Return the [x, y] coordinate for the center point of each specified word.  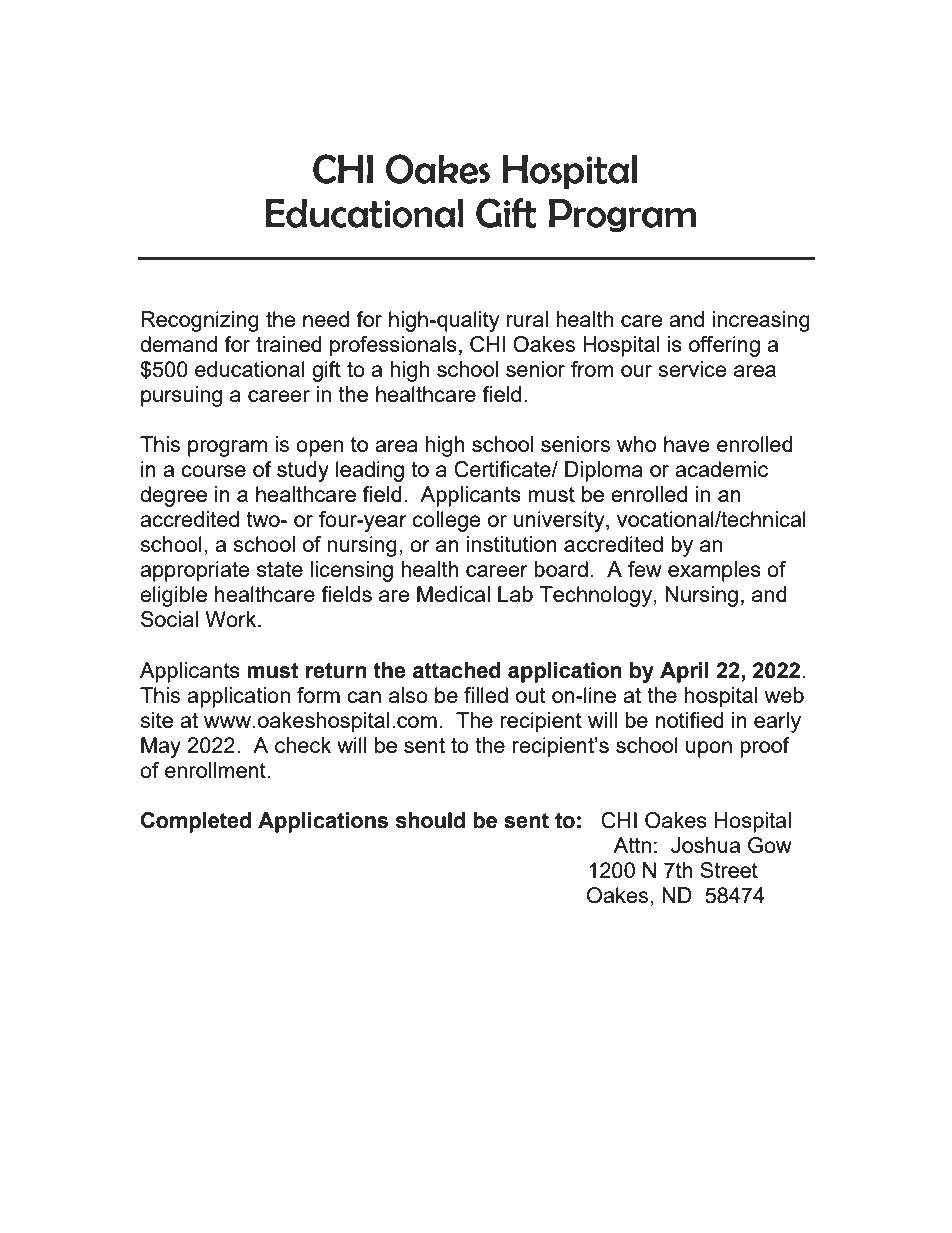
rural [527, 319]
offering [724, 346]
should [430, 820]
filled [486, 695]
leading [370, 471]
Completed [196, 822]
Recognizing [200, 321]
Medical [453, 594]
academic [721, 469]
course [213, 471]
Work [232, 619]
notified [690, 720]
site [157, 720]
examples [714, 571]
